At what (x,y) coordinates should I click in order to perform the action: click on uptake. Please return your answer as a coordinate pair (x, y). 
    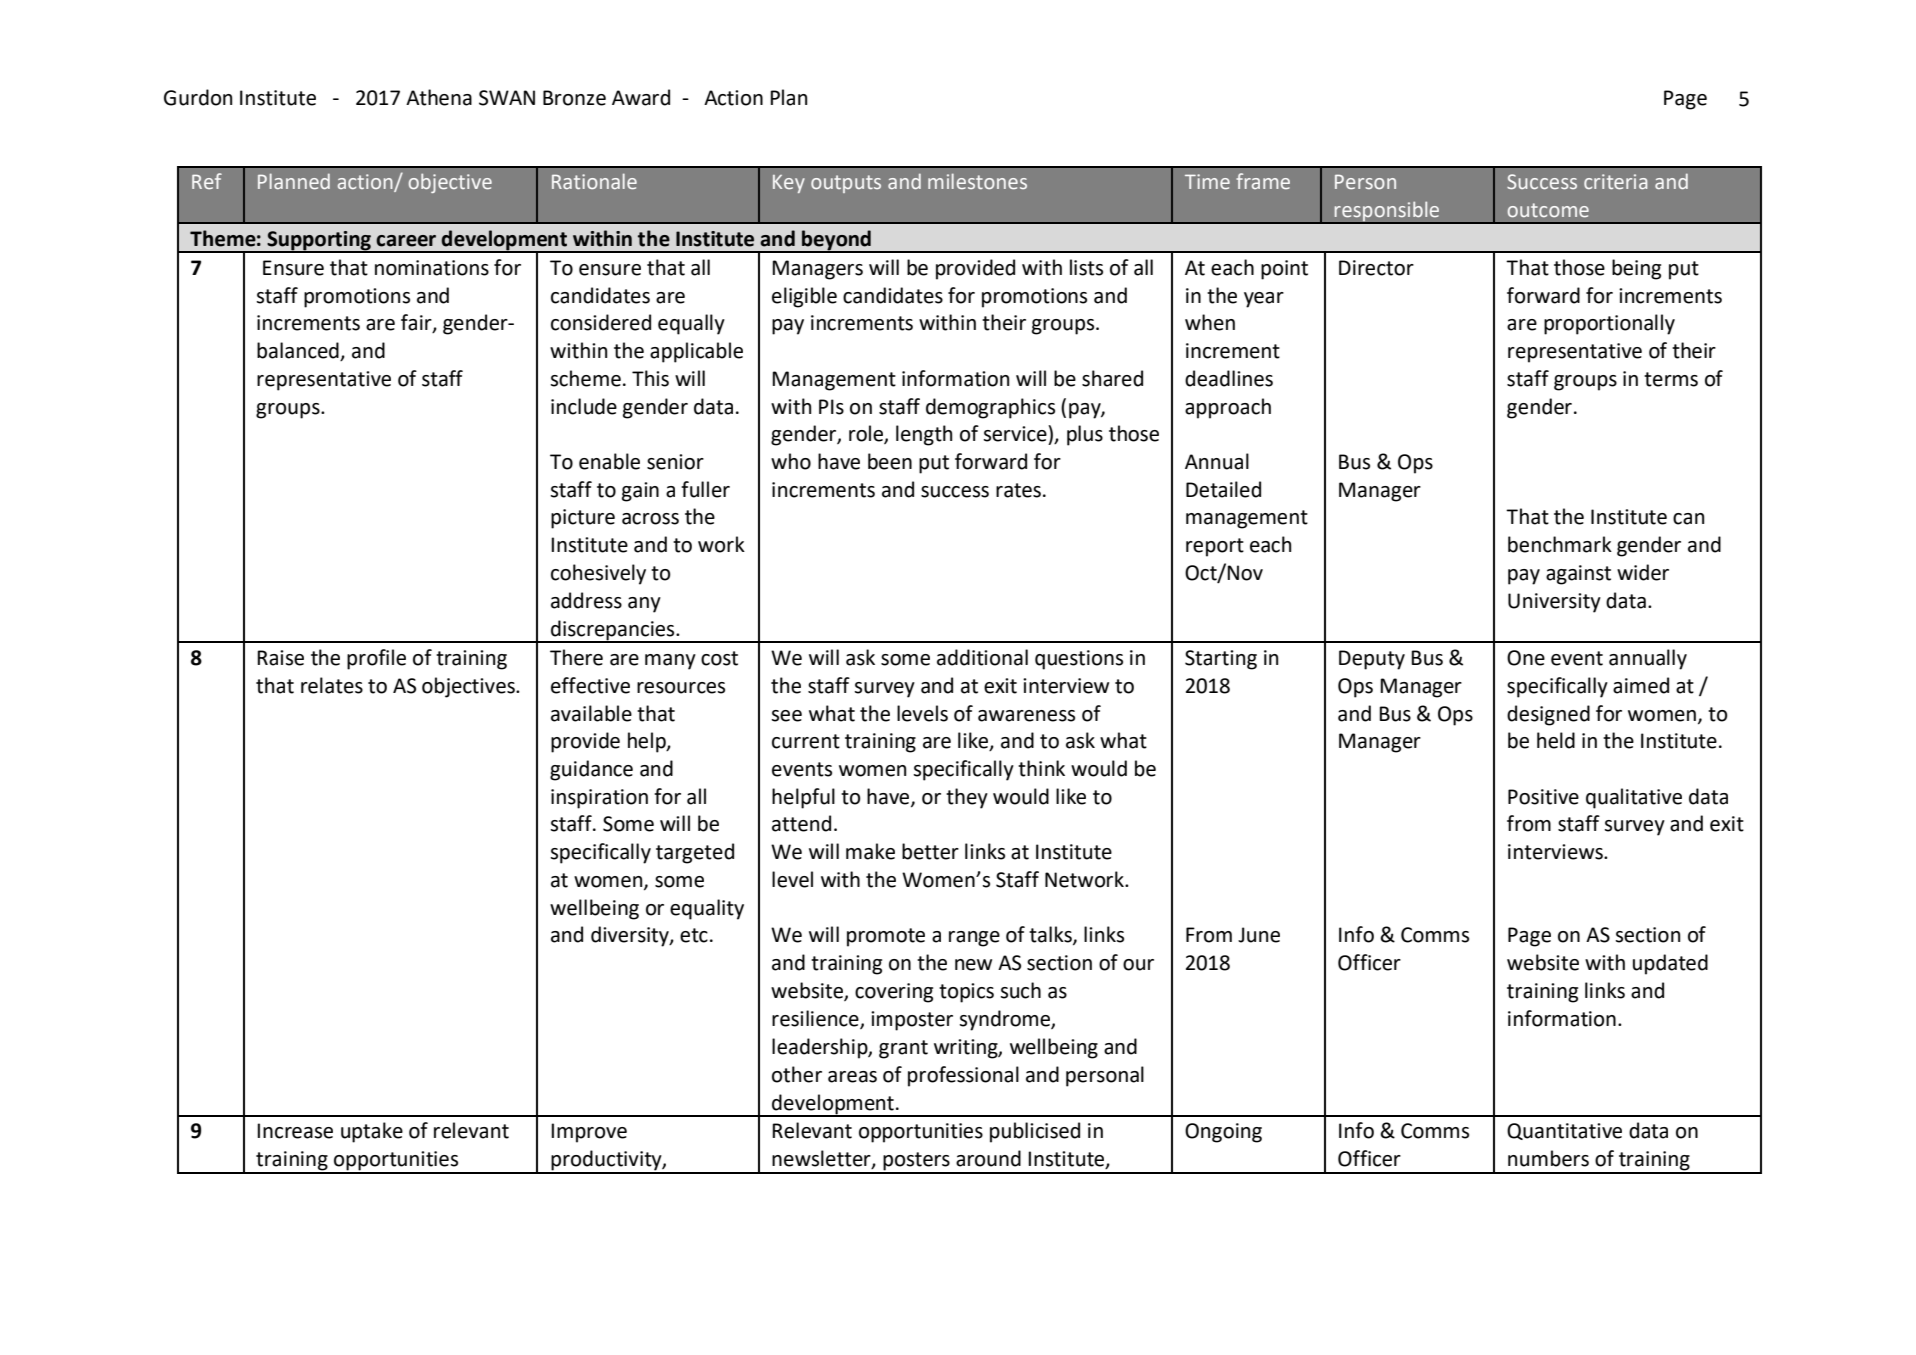
    Looking at the image, I should click on (372, 1132).
